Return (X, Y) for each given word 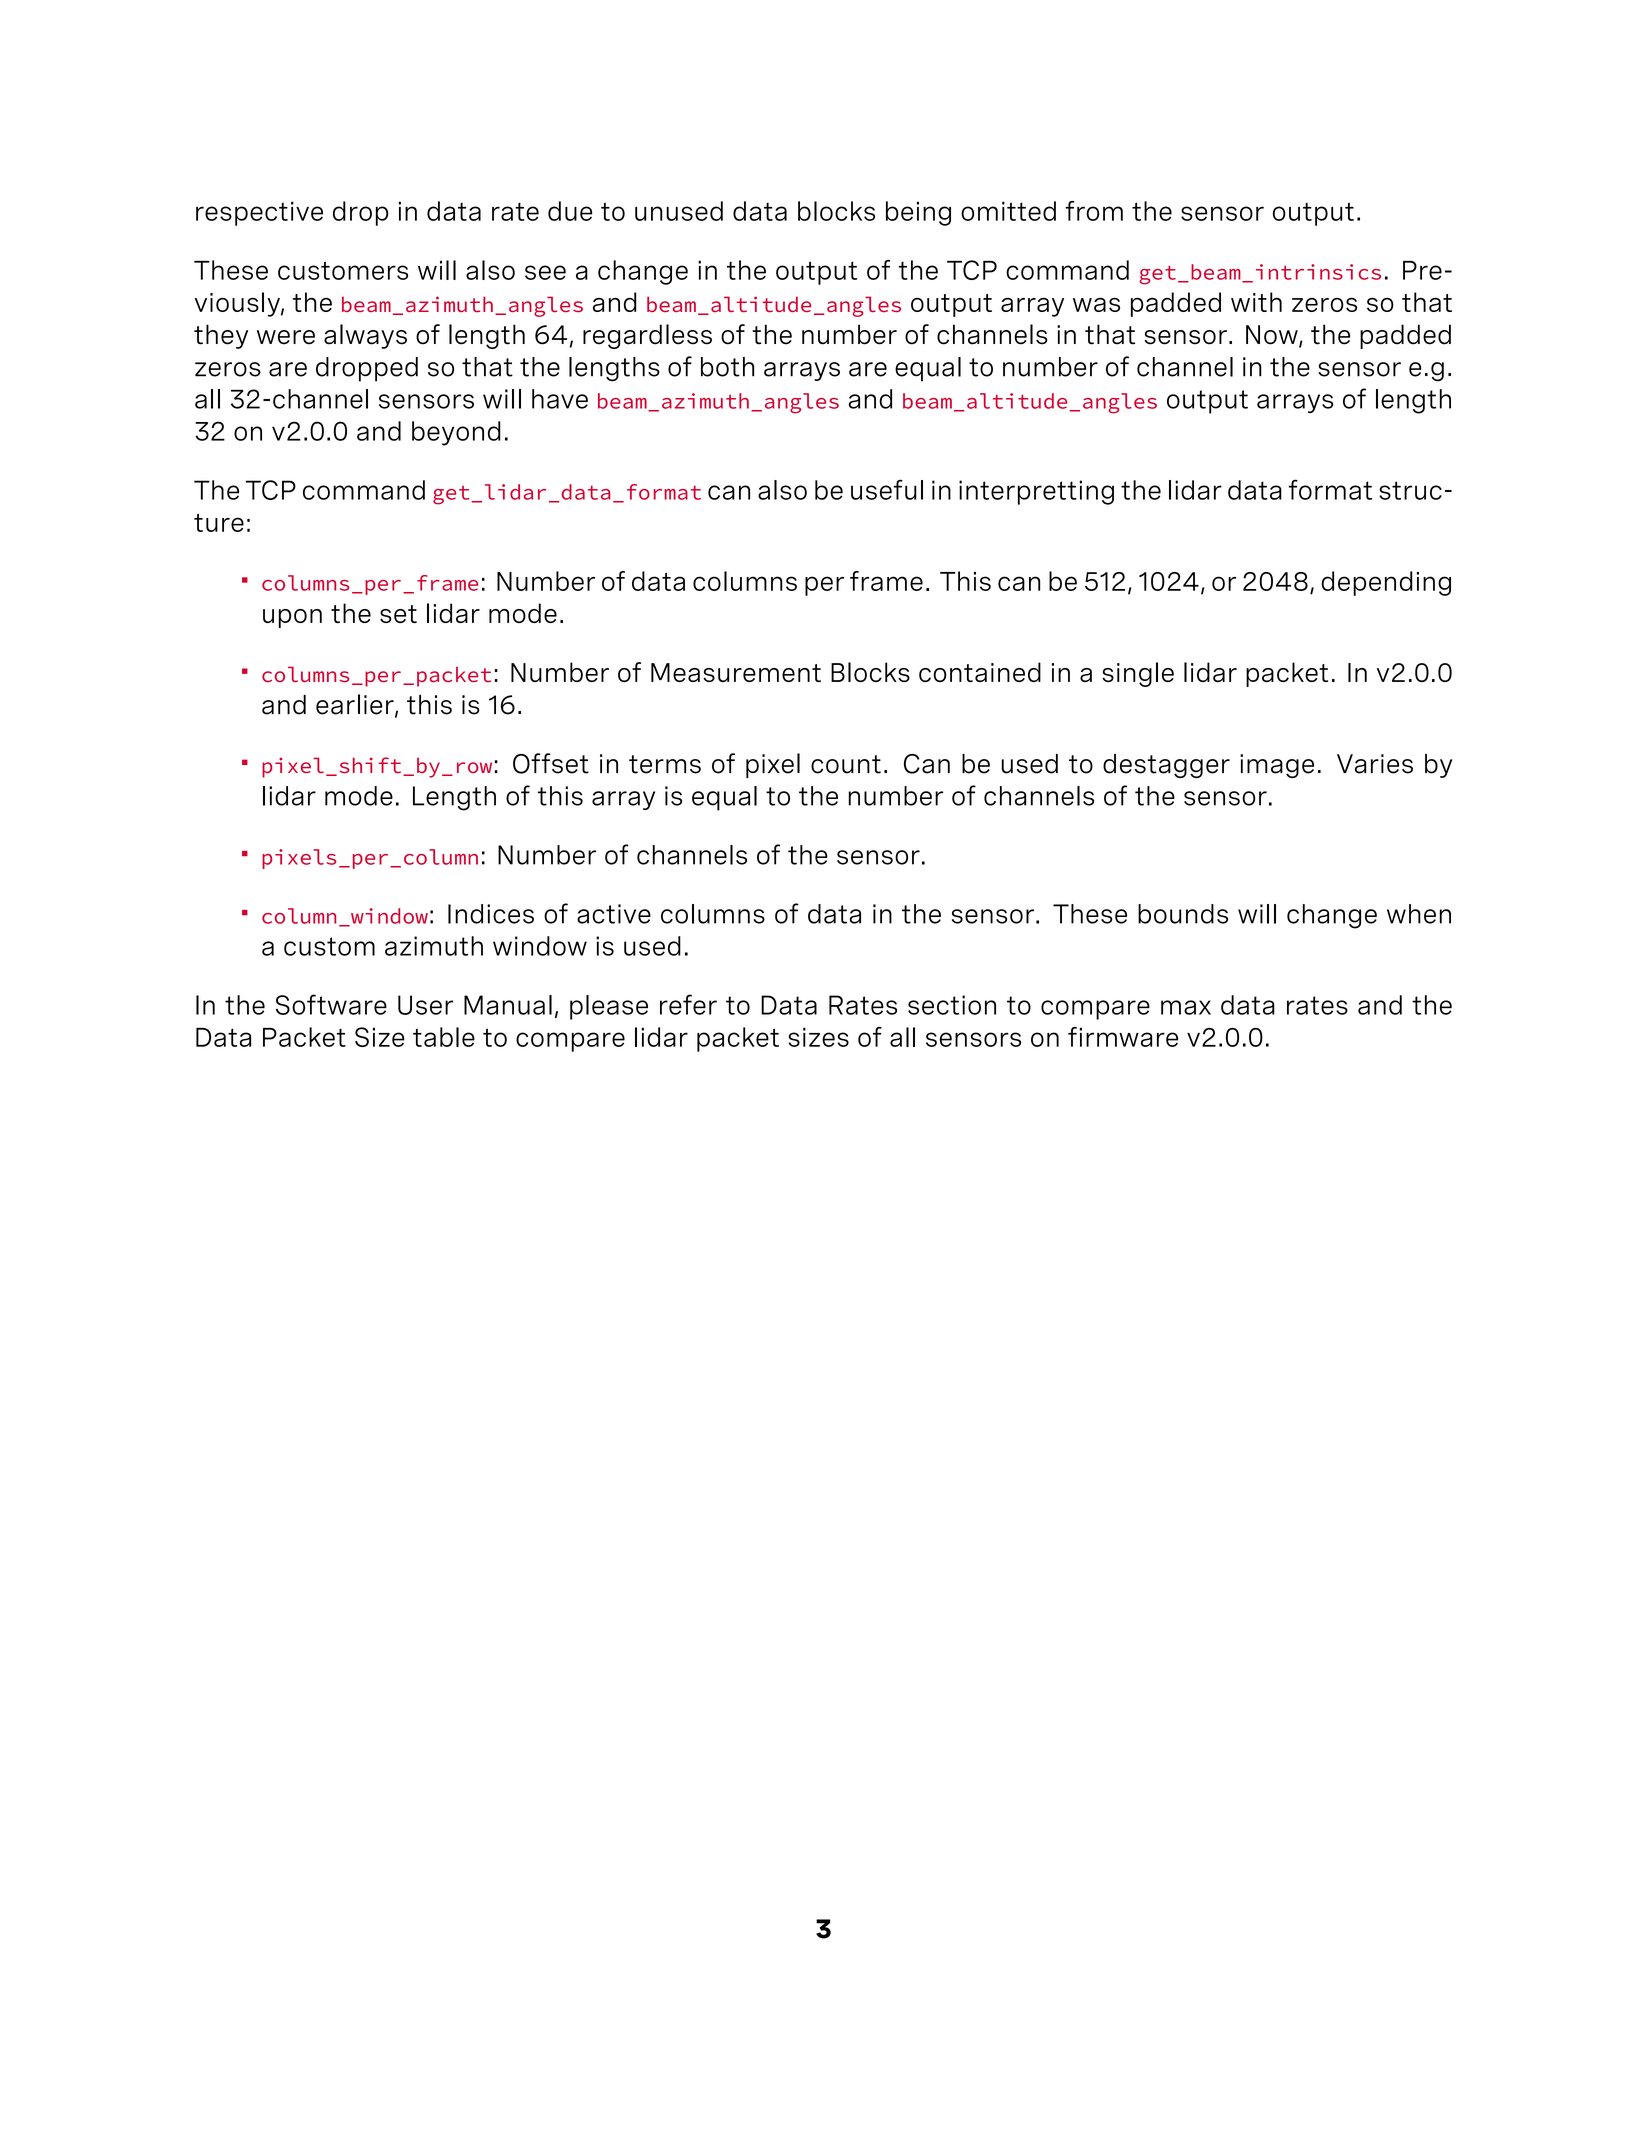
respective (259, 213)
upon (292, 618)
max (1186, 1007)
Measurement (736, 672)
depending (1386, 583)
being (918, 213)
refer (688, 1004)
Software (331, 1004)
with (1256, 302)
